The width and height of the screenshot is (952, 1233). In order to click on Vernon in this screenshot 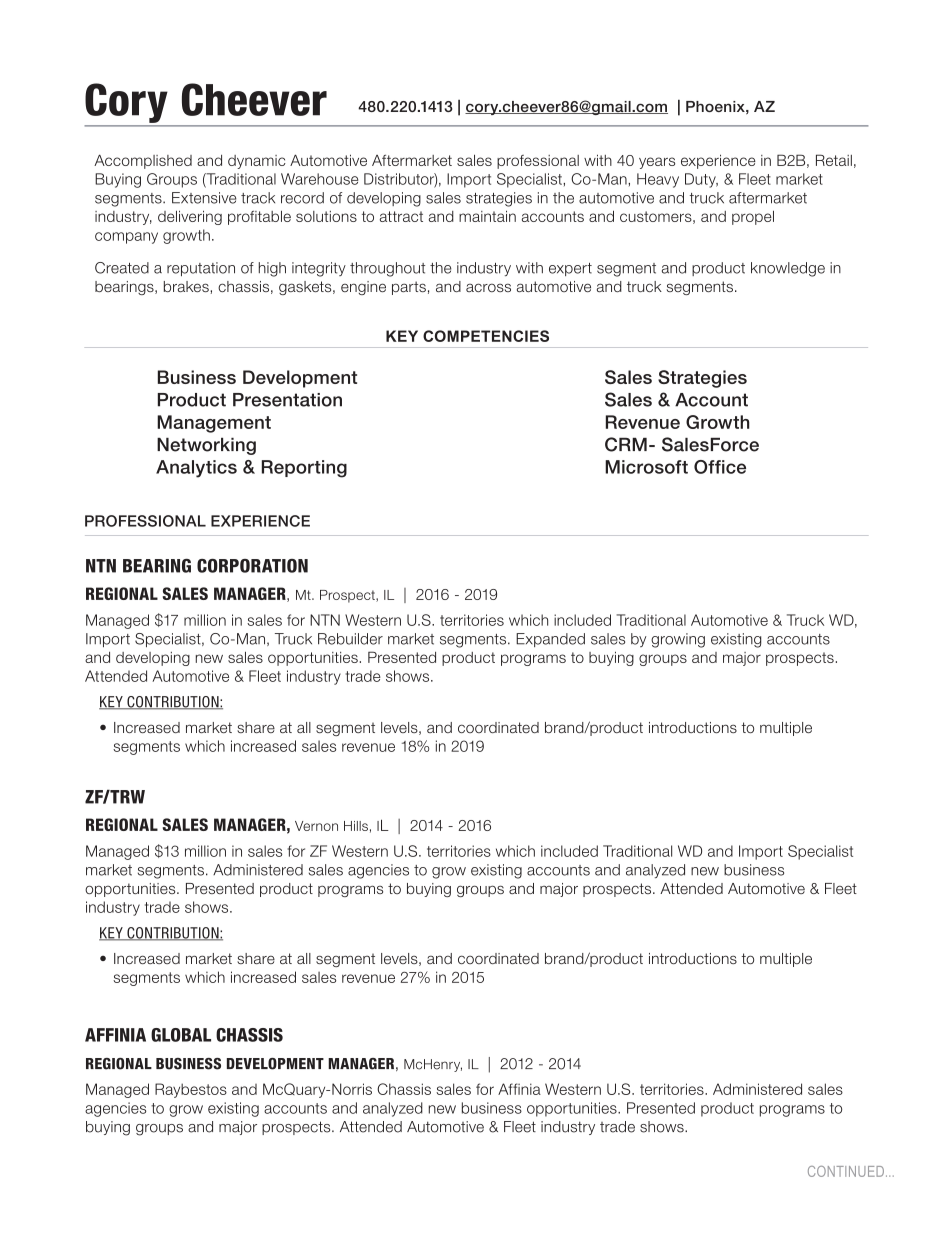, I will do `click(316, 826)`.
